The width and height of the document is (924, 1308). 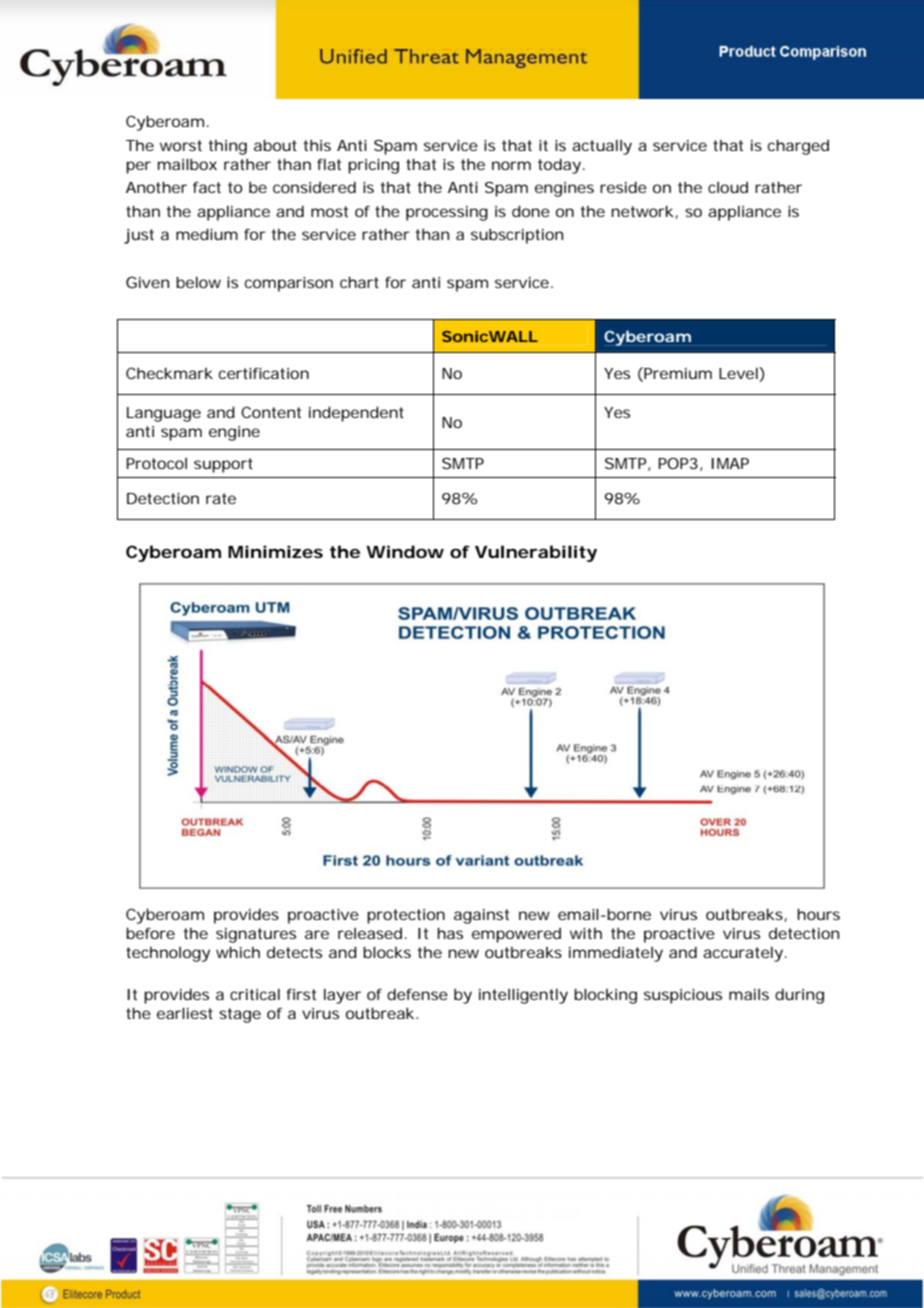 I want to click on IMAP, so click(x=730, y=463).
